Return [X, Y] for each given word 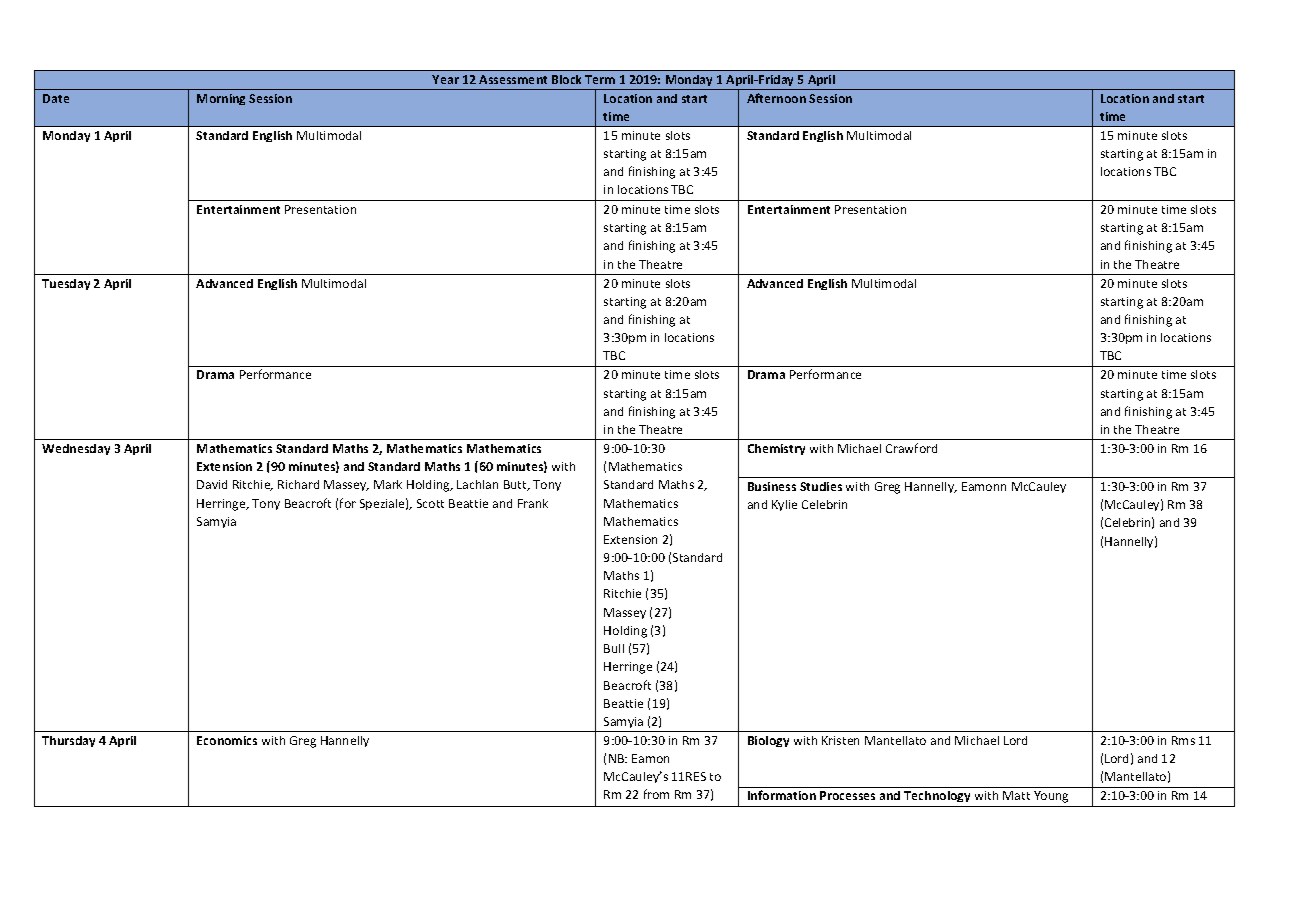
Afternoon [776, 98]
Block [566, 79]
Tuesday [66, 284]
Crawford [911, 448]
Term [600, 79]
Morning [221, 99]
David [212, 484]
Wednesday [76, 449]
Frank [533, 503]
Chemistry [776, 449]
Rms [1183, 740]
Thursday [68, 741]
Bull [614, 648]
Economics [227, 740]
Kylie [784, 505]
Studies [821, 486]
